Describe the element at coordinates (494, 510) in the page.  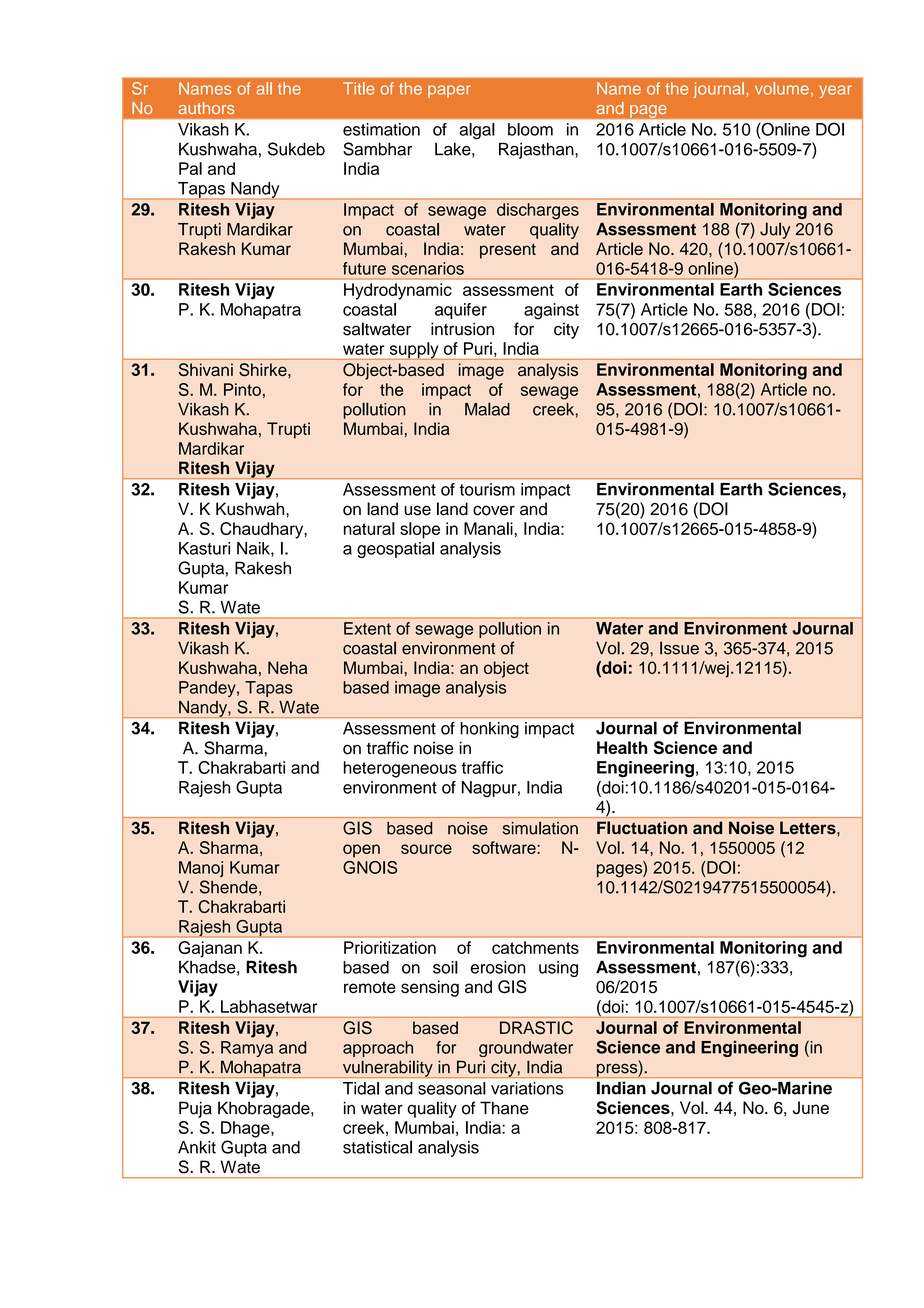
I see `cover` at that location.
